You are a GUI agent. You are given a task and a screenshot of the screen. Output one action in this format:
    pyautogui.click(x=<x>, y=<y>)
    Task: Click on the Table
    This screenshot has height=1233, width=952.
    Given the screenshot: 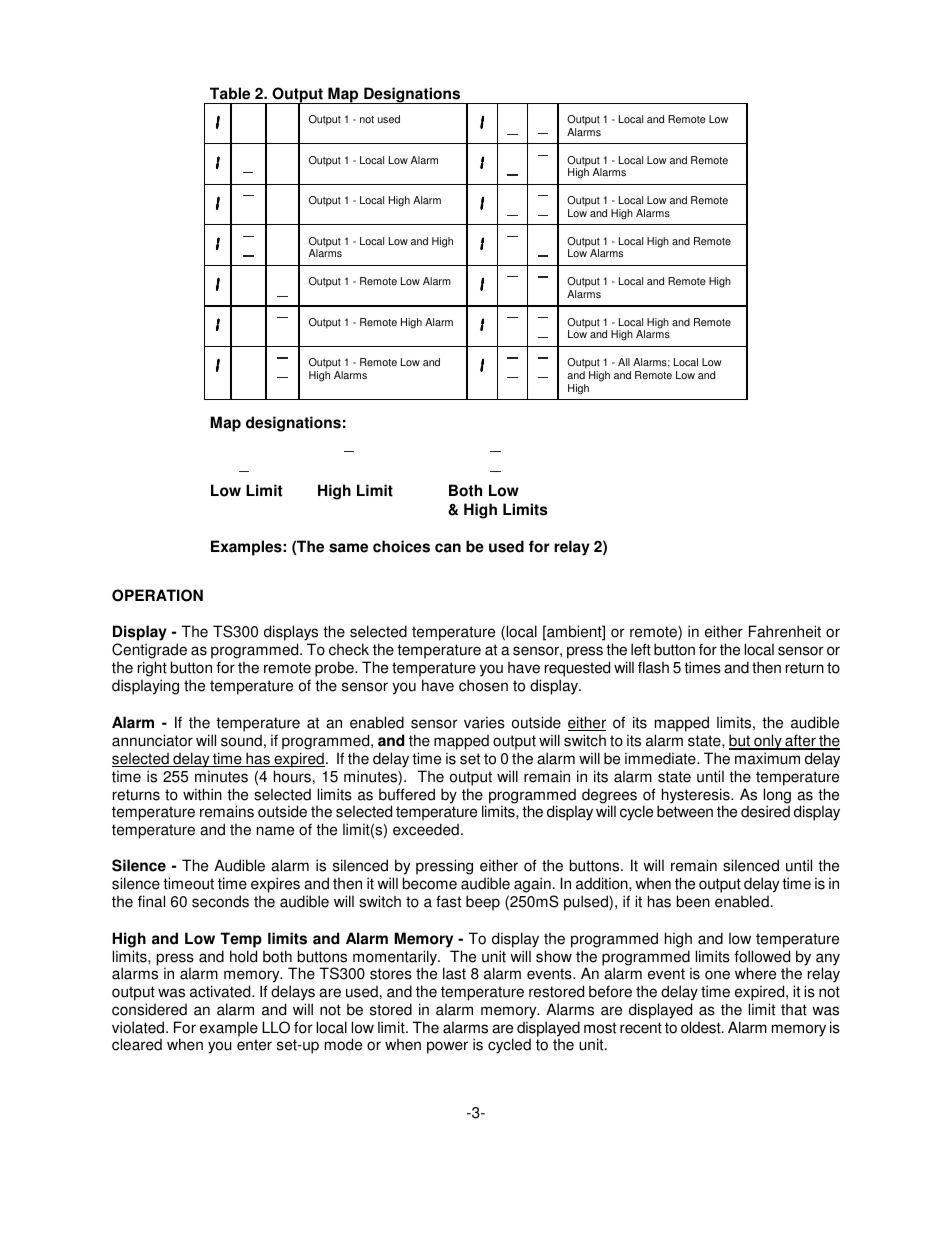 What is the action you would take?
    pyautogui.click(x=230, y=93)
